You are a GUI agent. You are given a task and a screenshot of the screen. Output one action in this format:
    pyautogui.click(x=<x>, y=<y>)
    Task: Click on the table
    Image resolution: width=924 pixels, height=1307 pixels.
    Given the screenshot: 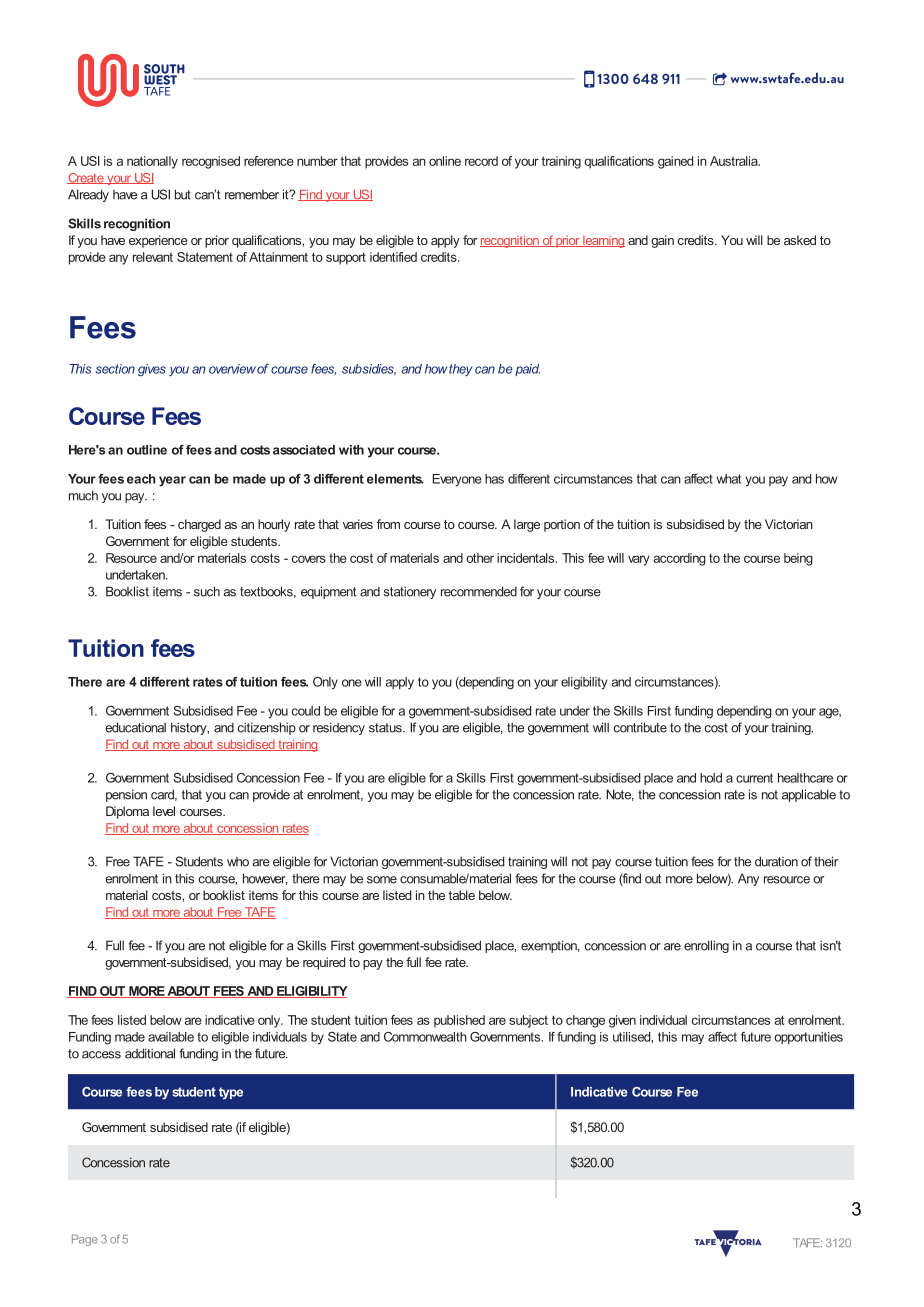 What is the action you would take?
    pyautogui.click(x=461, y=895)
